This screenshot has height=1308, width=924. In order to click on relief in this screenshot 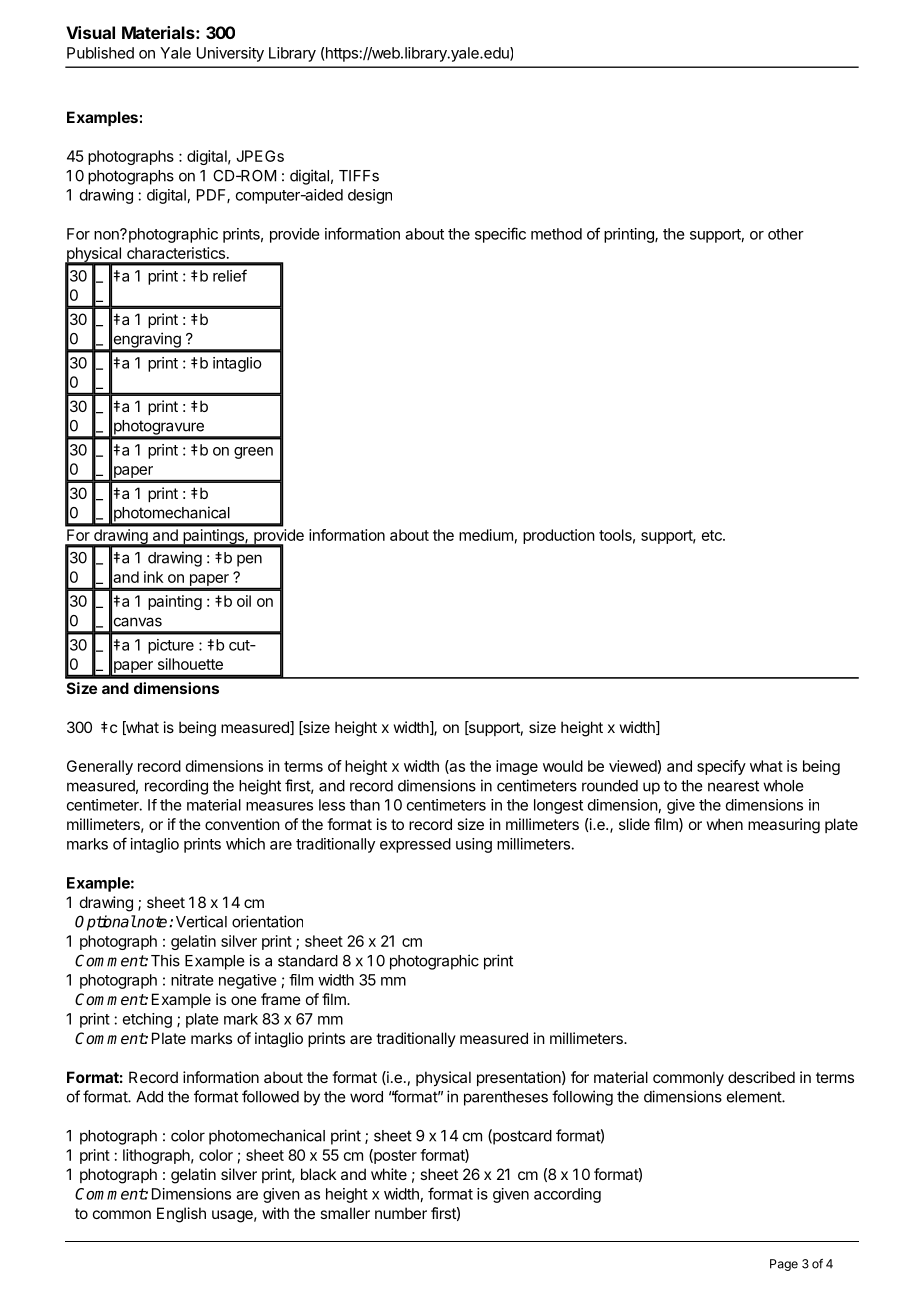, I will do `click(230, 275)`.
